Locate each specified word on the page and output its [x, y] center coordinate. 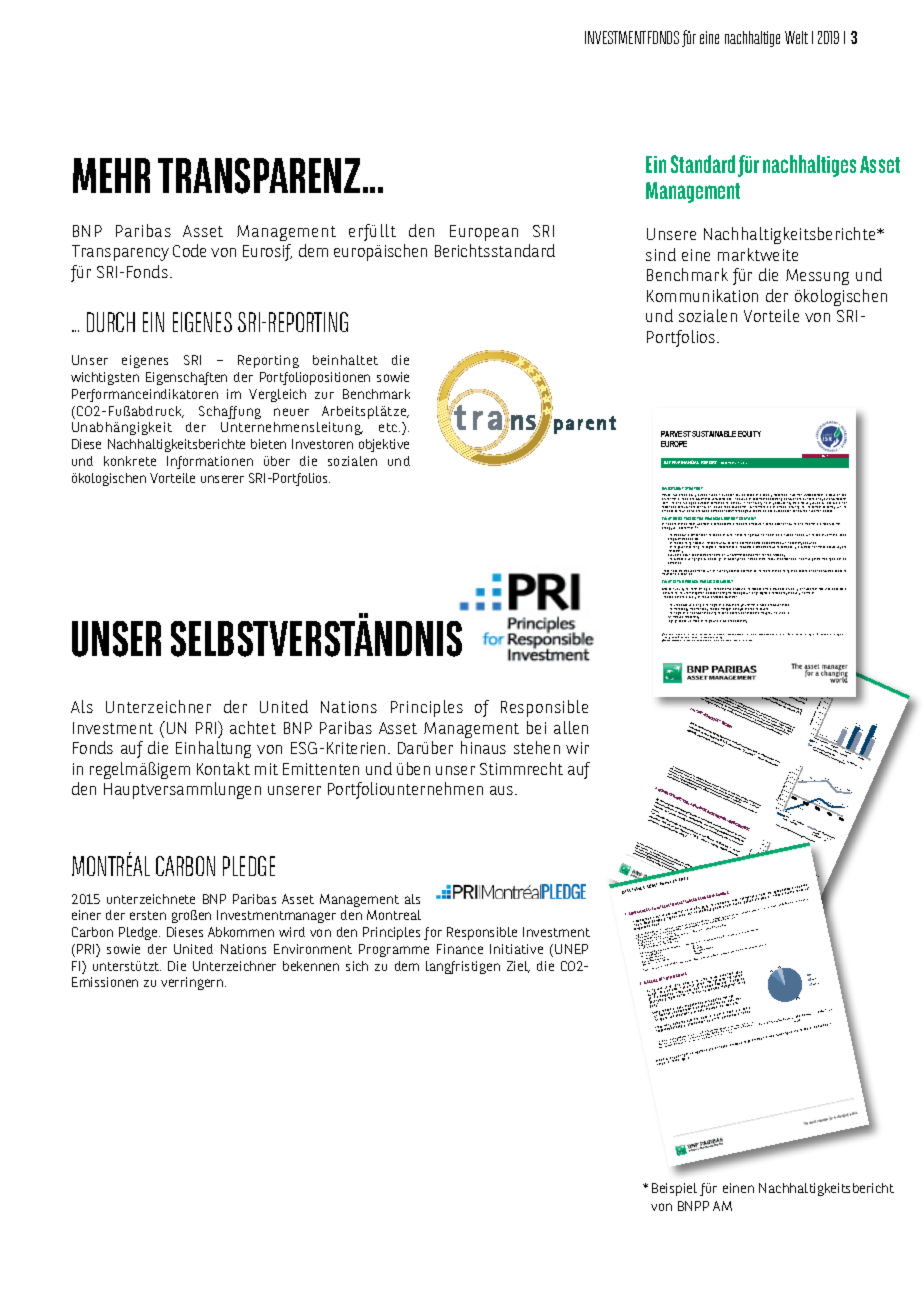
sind [661, 254]
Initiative [516, 949]
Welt [796, 37]
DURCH [111, 322]
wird [292, 932]
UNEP [571, 949]
